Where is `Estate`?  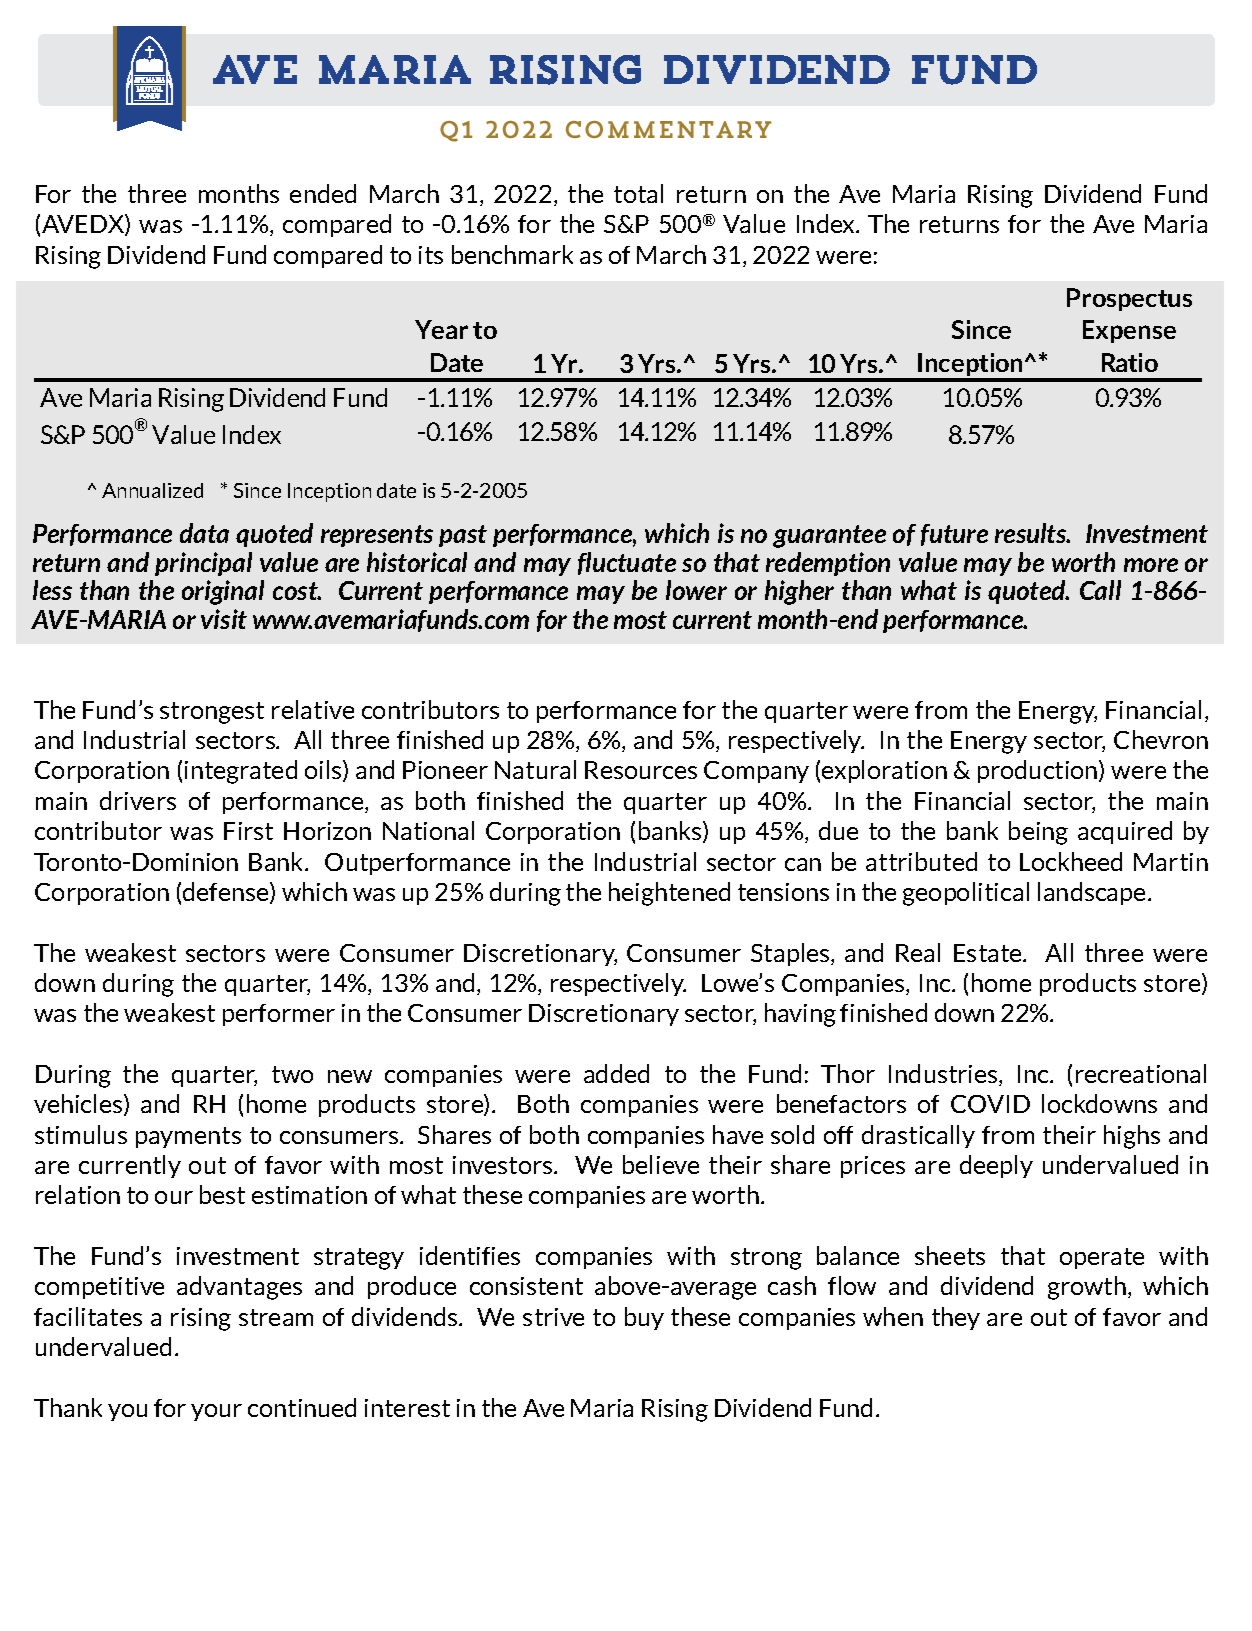
Estate is located at coordinates (989, 953).
